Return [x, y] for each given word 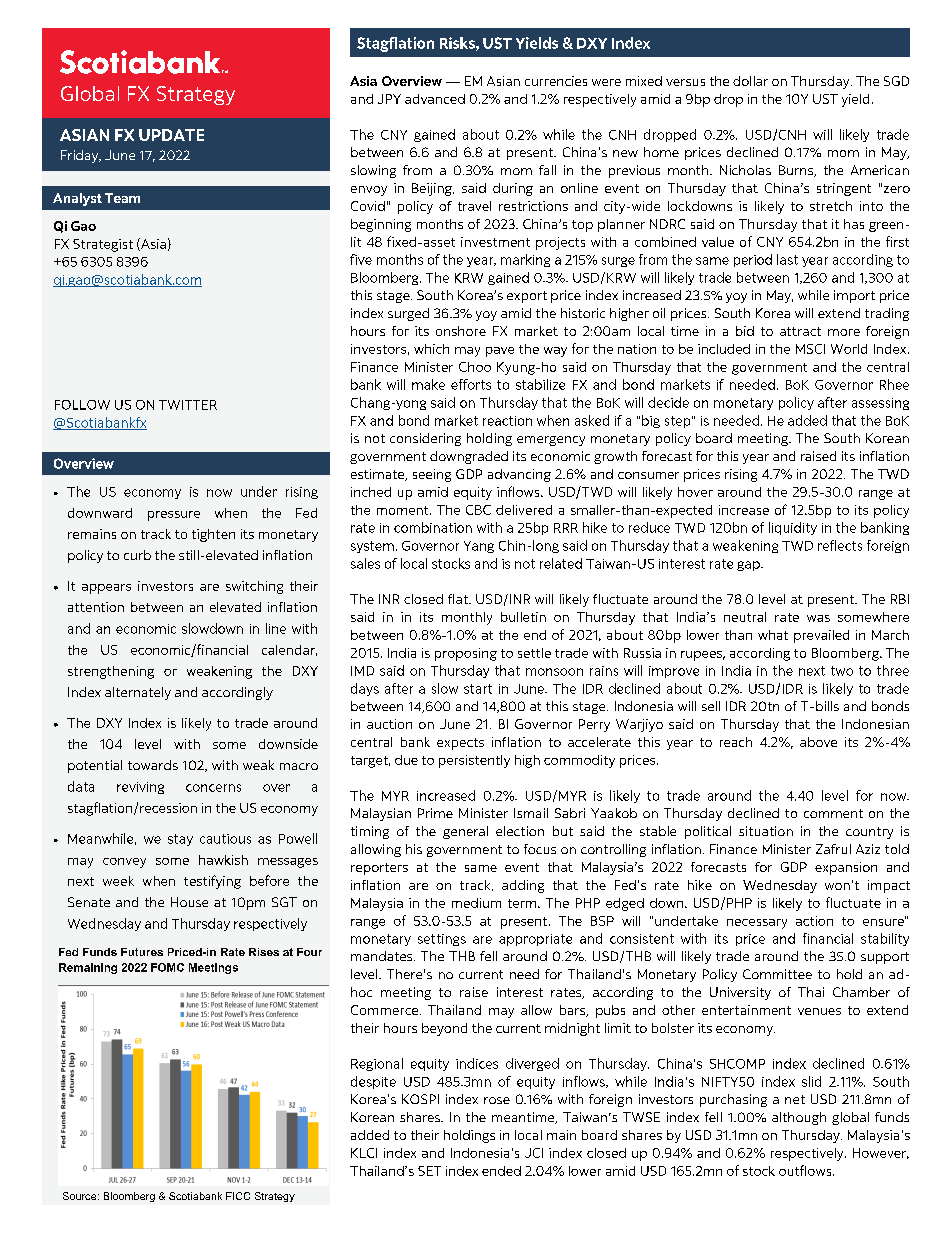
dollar [750, 81]
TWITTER [188, 405]
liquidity [793, 528]
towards [153, 765]
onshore [461, 331]
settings [442, 940]
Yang [479, 547]
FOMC [167, 967]
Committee [777, 974]
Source [81, 1196]
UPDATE [171, 135]
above [818, 742]
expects [460, 744]
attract [800, 331]
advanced [435, 99]
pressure [174, 516]
